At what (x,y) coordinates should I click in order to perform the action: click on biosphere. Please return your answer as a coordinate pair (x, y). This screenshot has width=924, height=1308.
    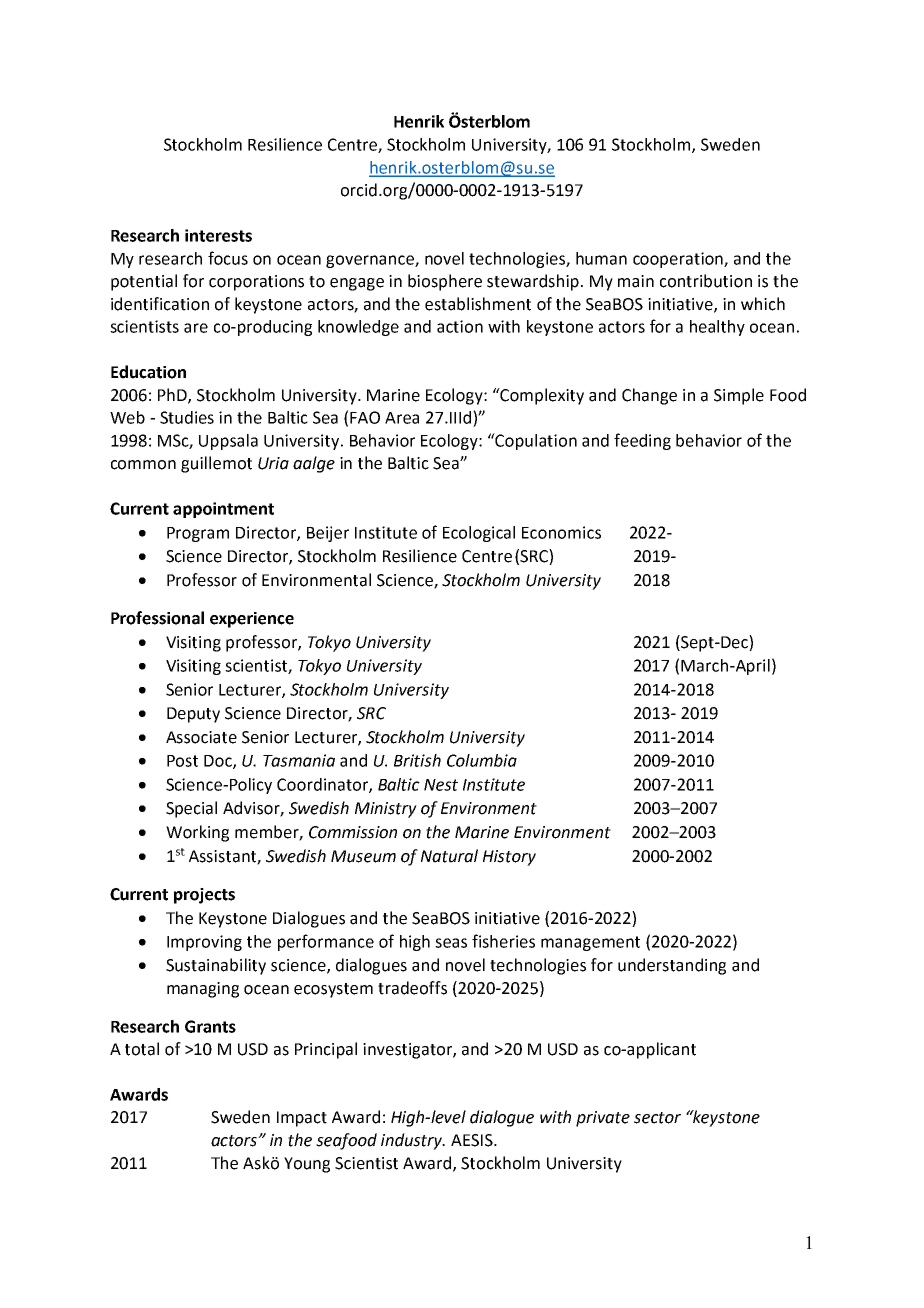
    Looking at the image, I should click on (445, 282).
